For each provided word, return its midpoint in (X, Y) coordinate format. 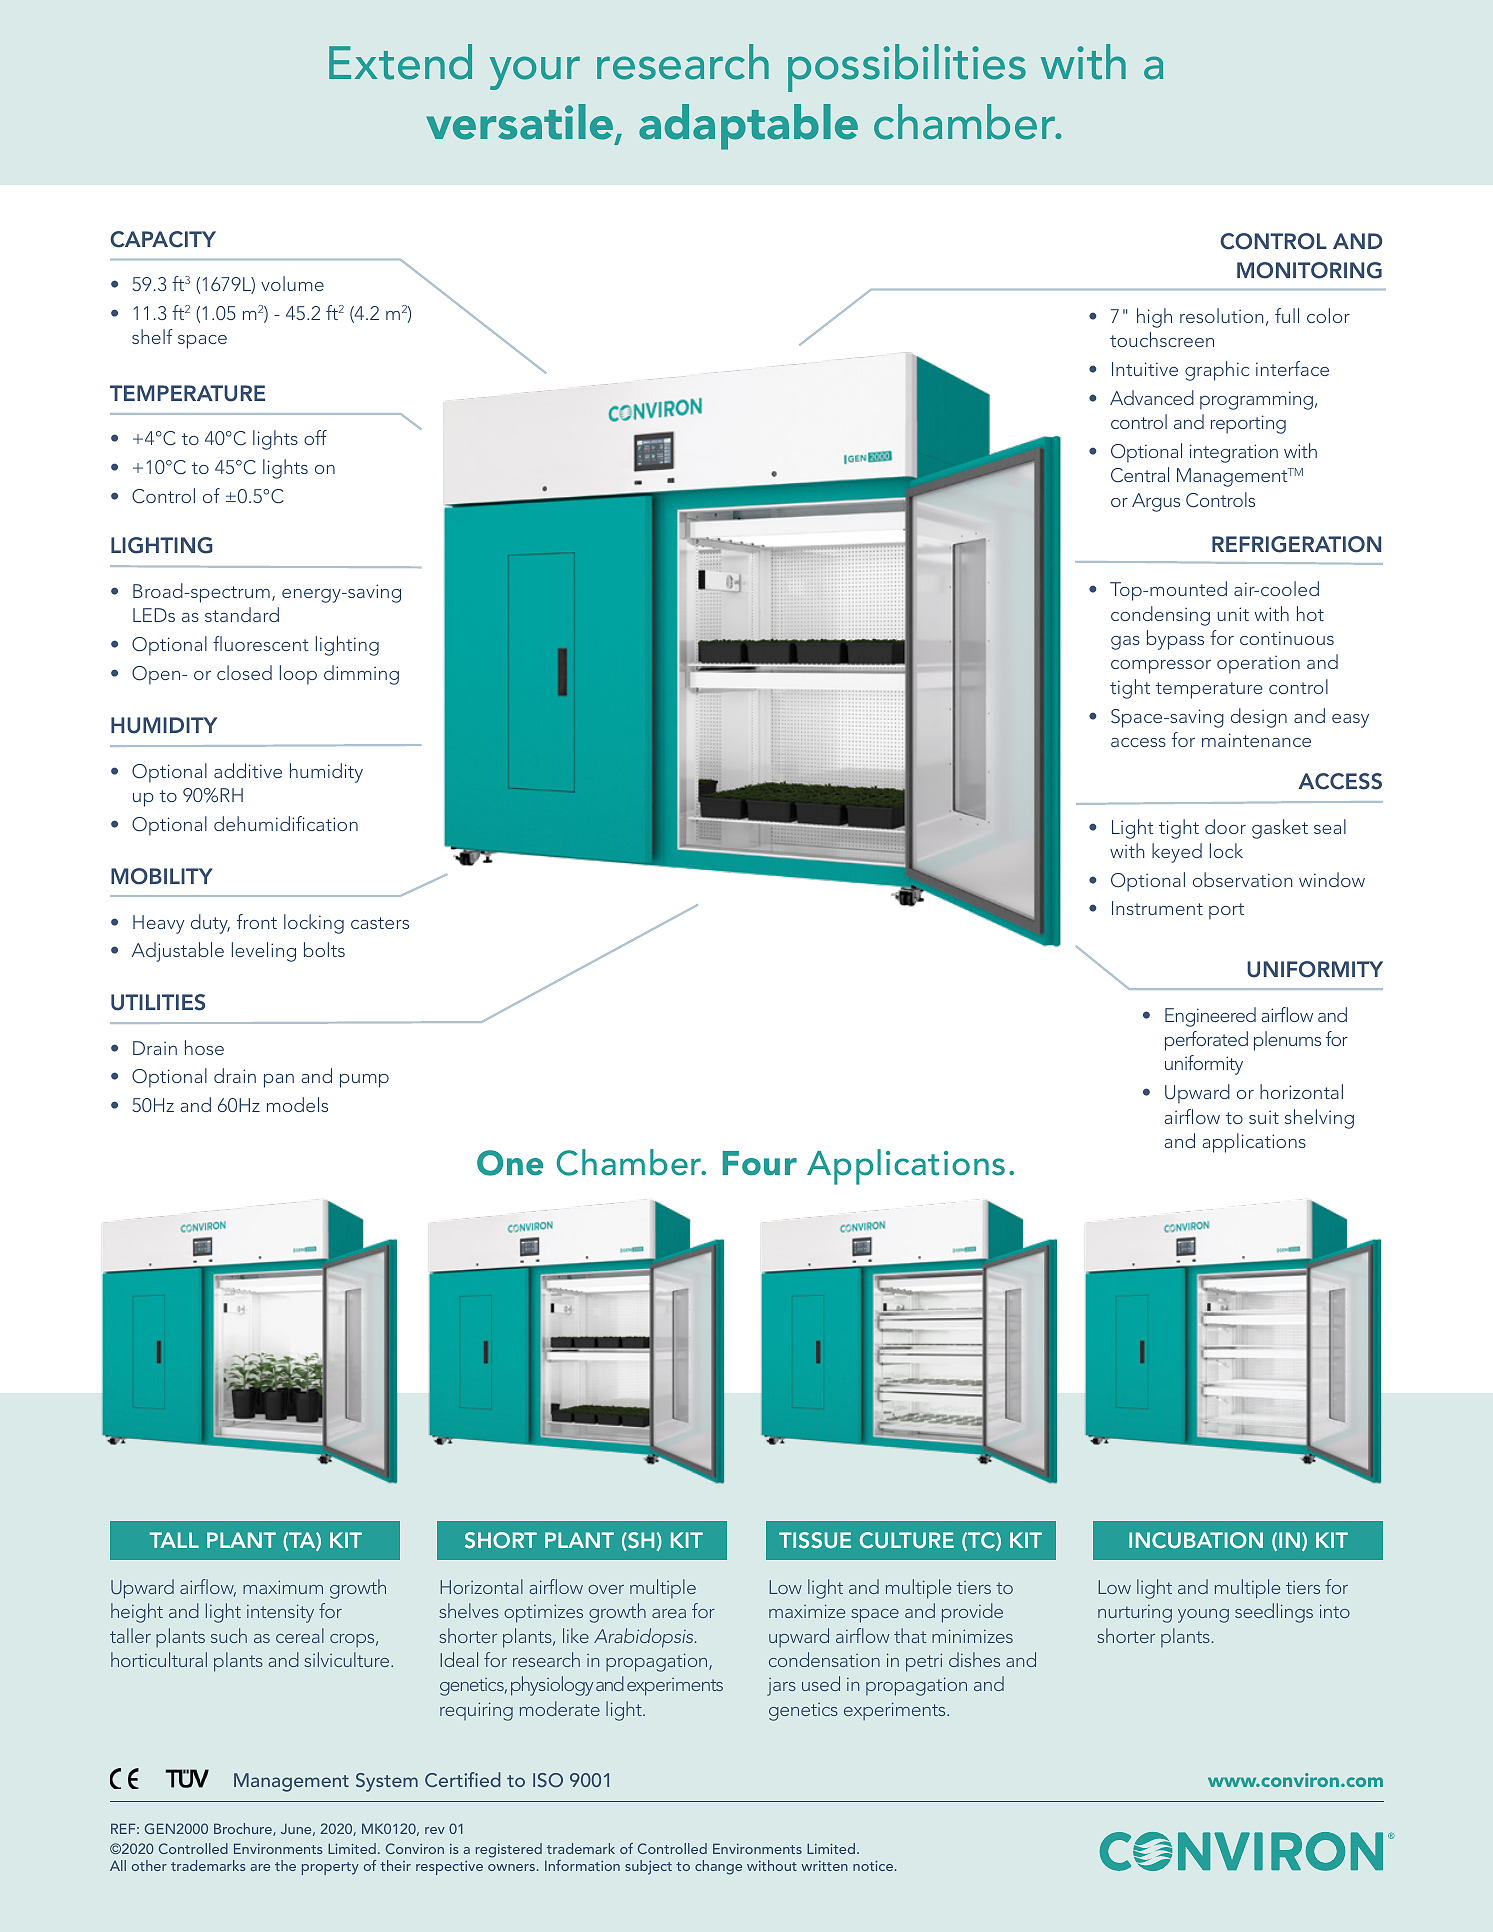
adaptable (748, 127)
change (718, 1867)
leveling (264, 952)
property (330, 1868)
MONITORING (1309, 270)
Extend (400, 62)
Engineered (1210, 1017)
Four (760, 1163)
